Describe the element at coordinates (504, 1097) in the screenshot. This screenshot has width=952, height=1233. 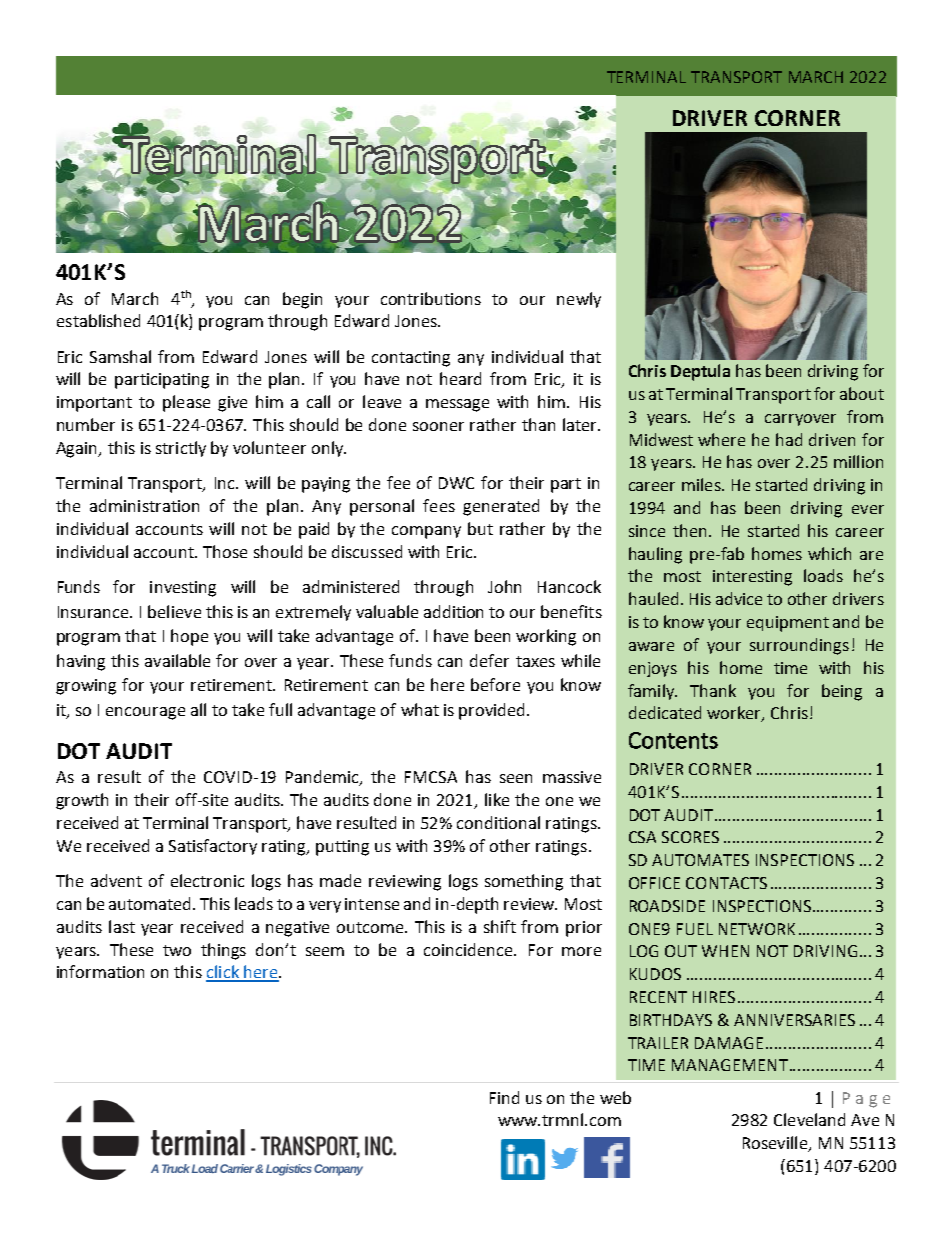
I see `Find` at that location.
